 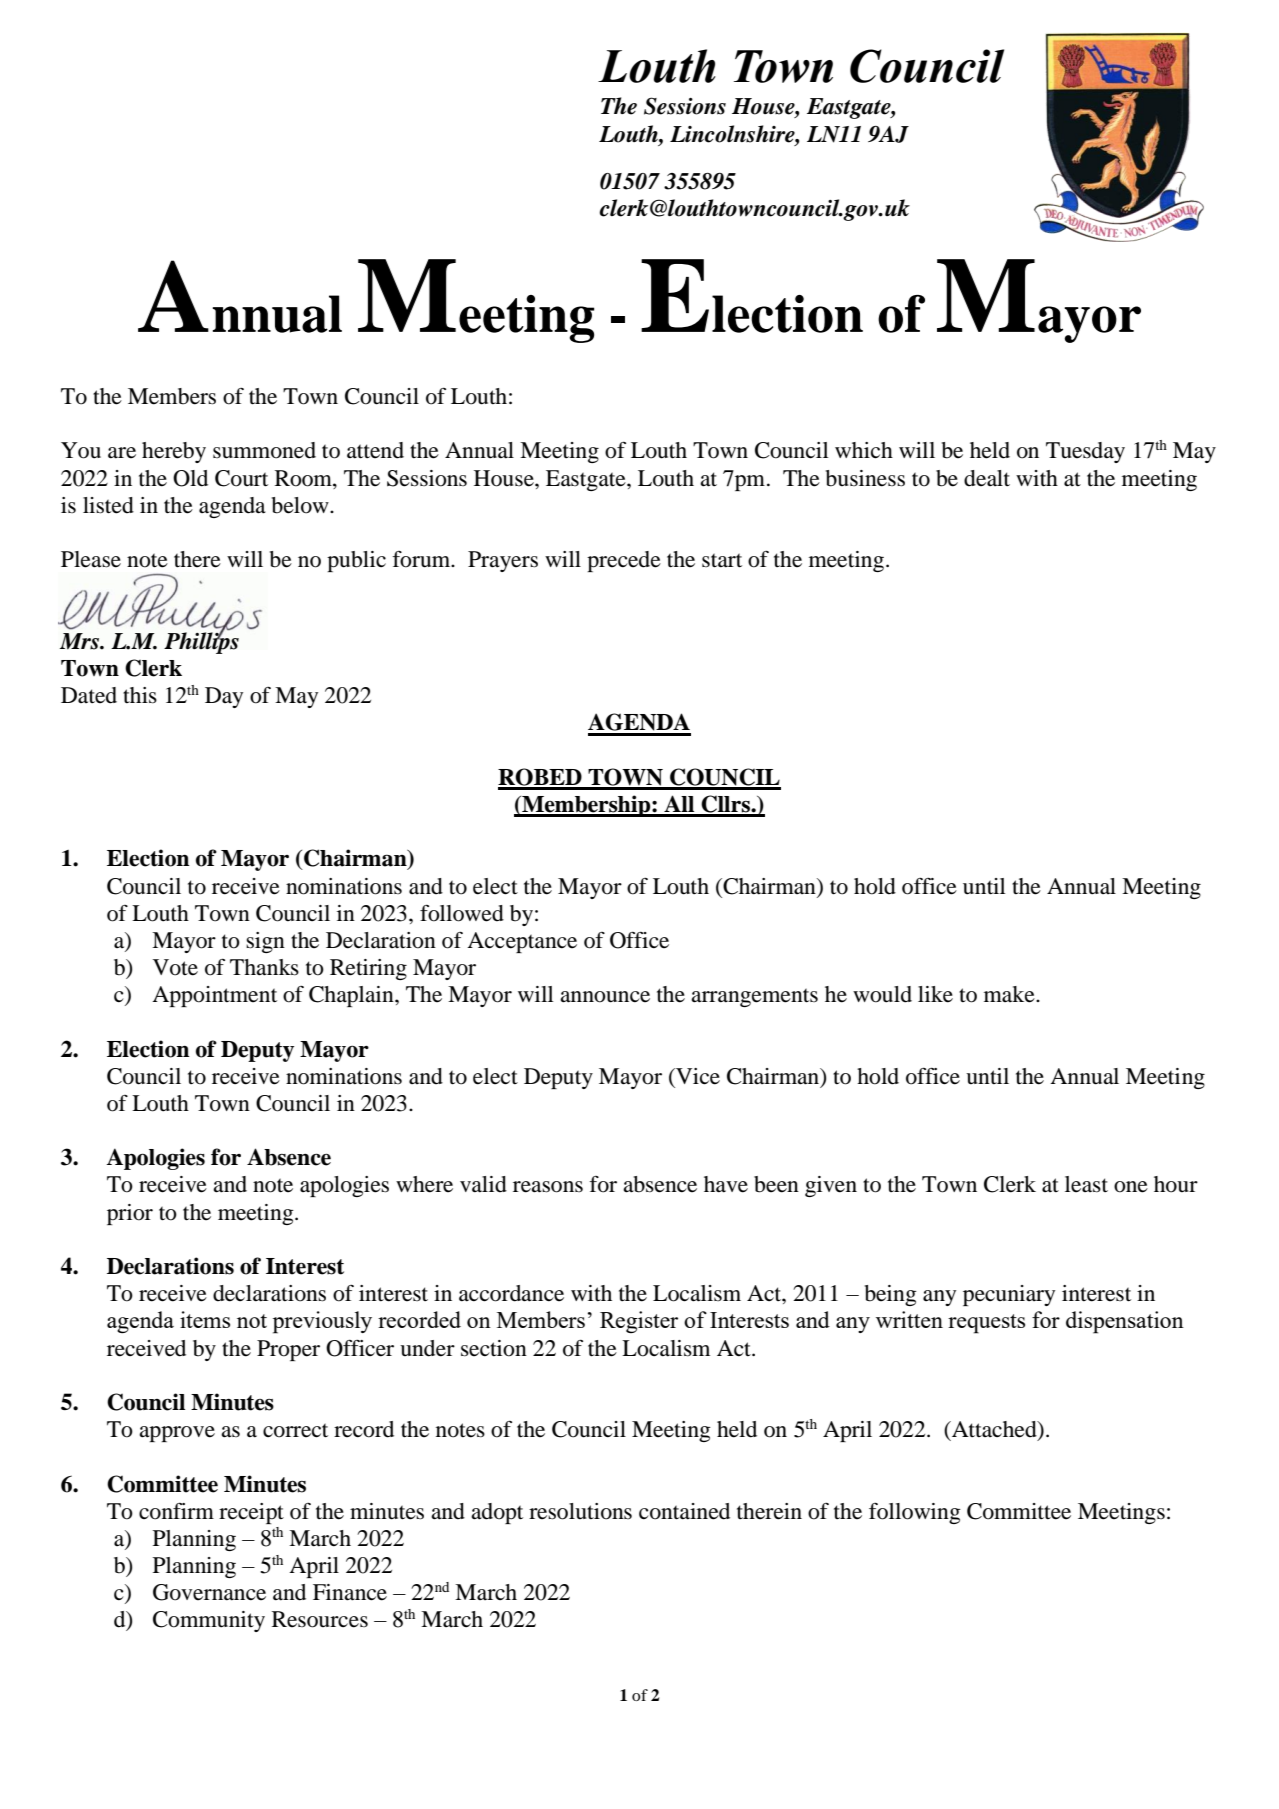 What do you see at coordinates (130, 1214) in the screenshot?
I see `prior` at bounding box center [130, 1214].
